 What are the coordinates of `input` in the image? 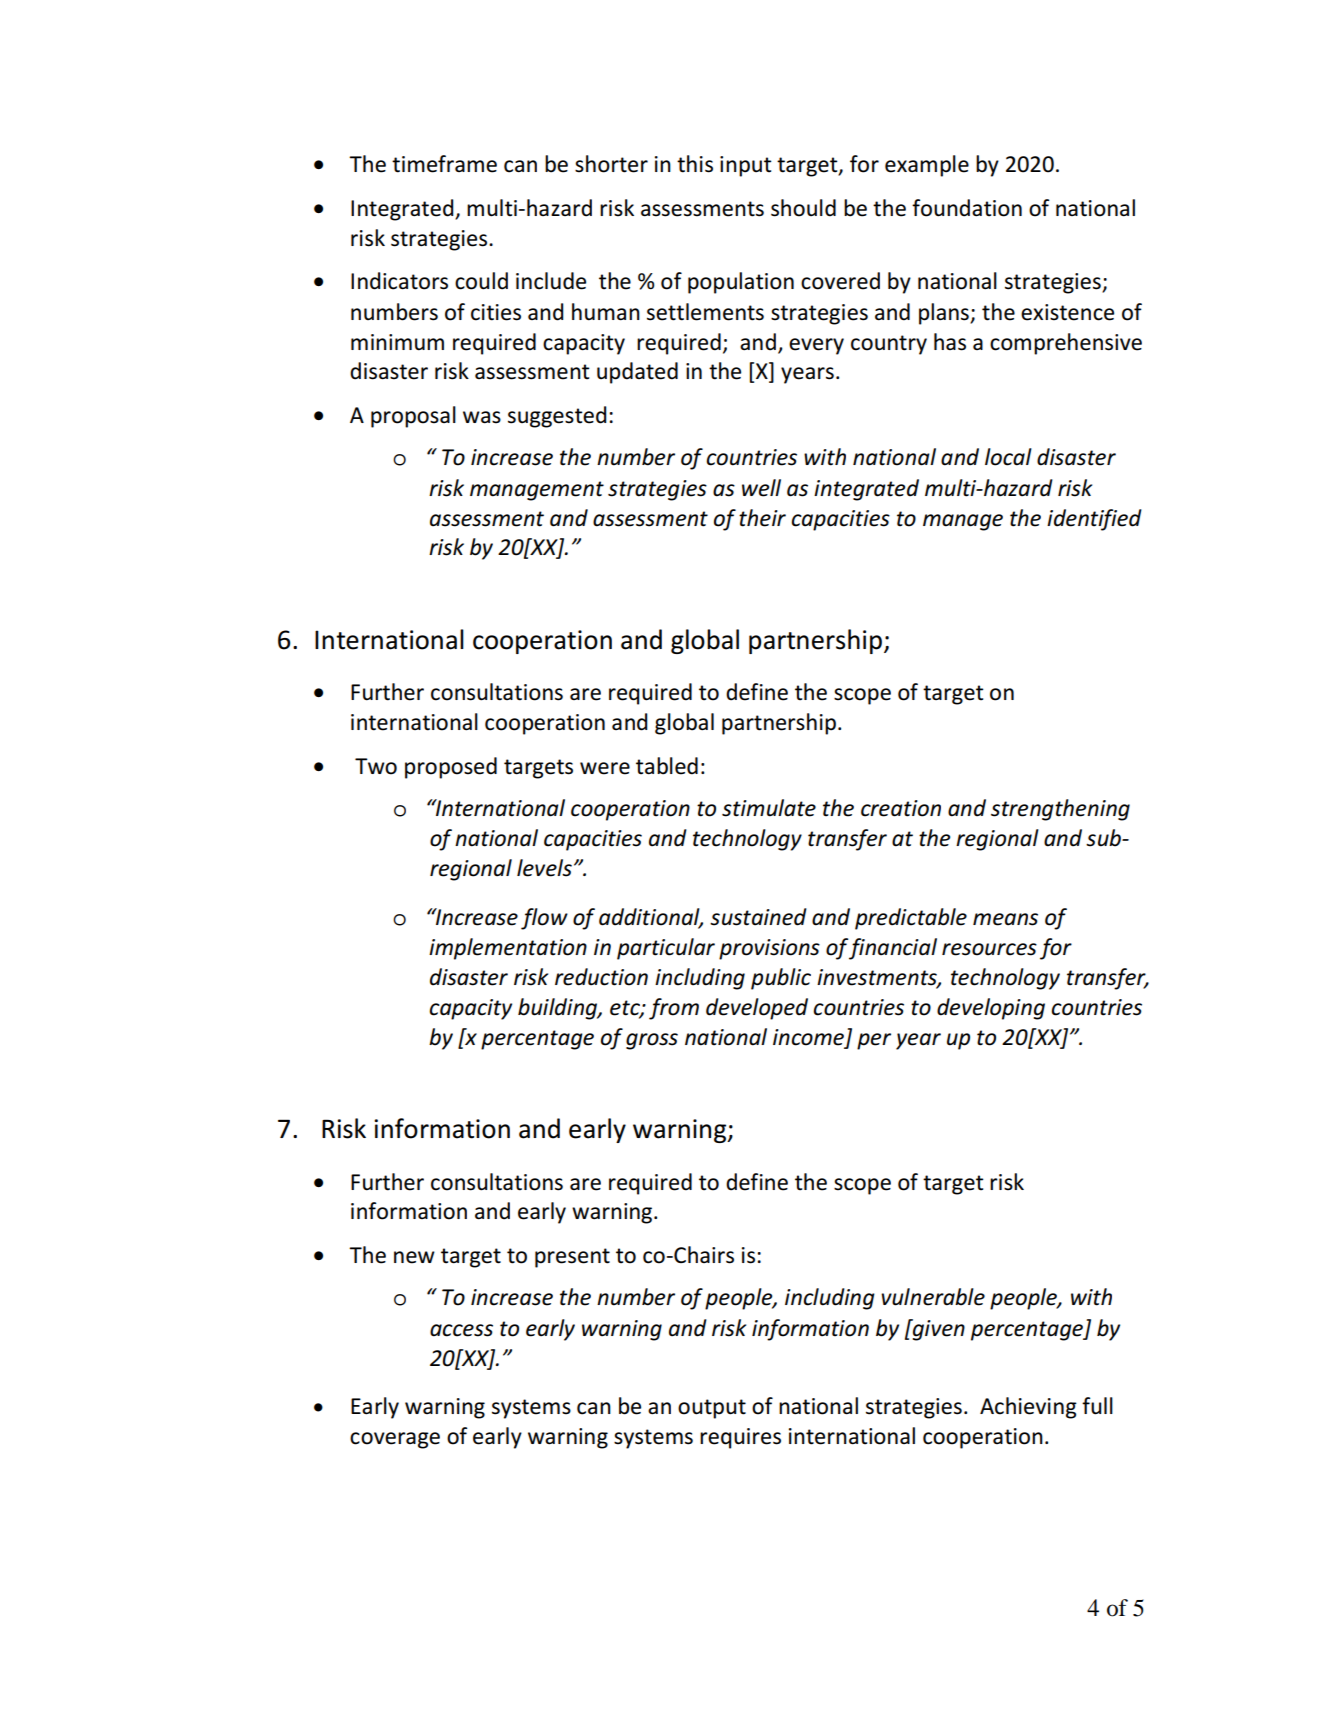 It's located at (746, 166).
